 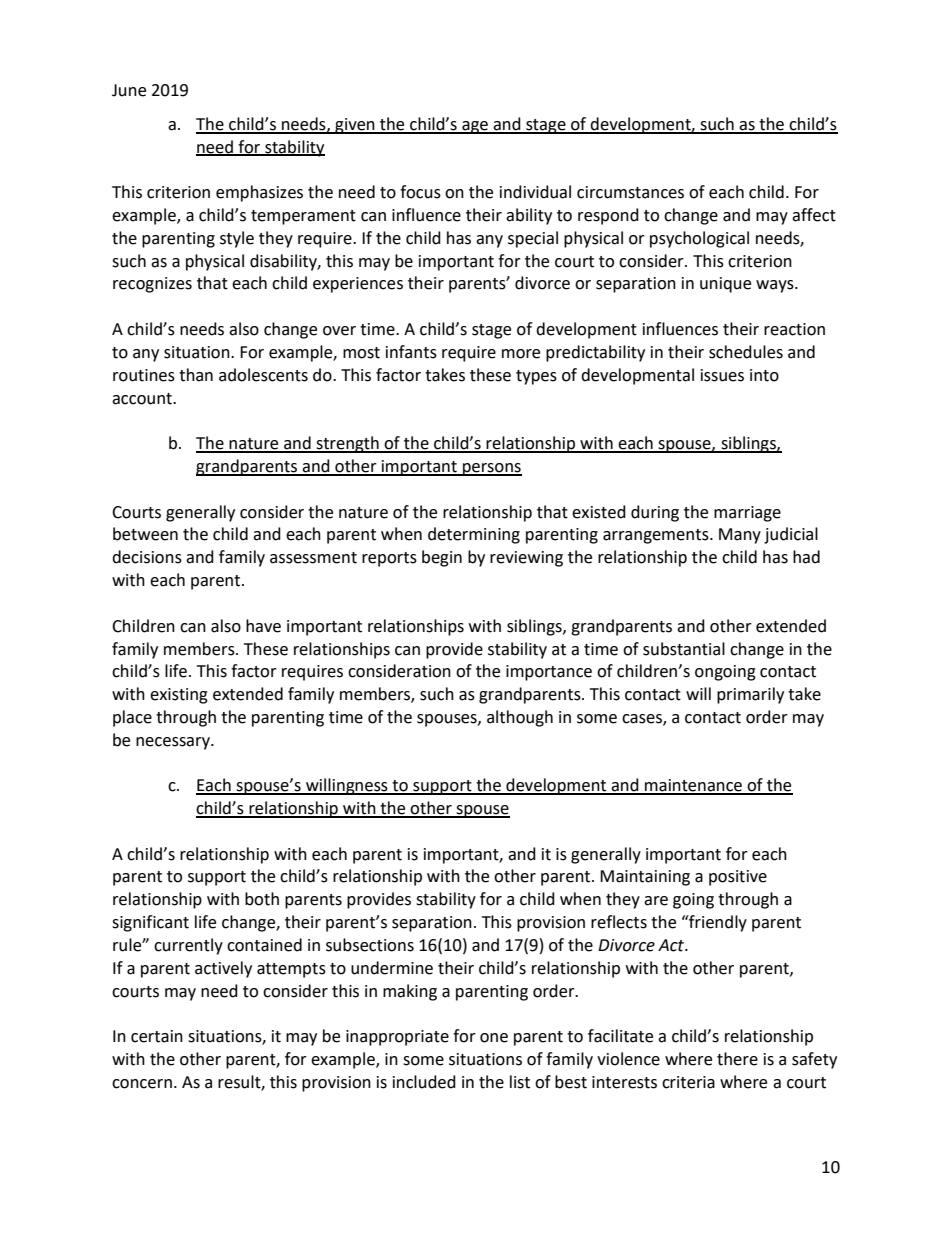 I want to click on focus, so click(x=420, y=192).
